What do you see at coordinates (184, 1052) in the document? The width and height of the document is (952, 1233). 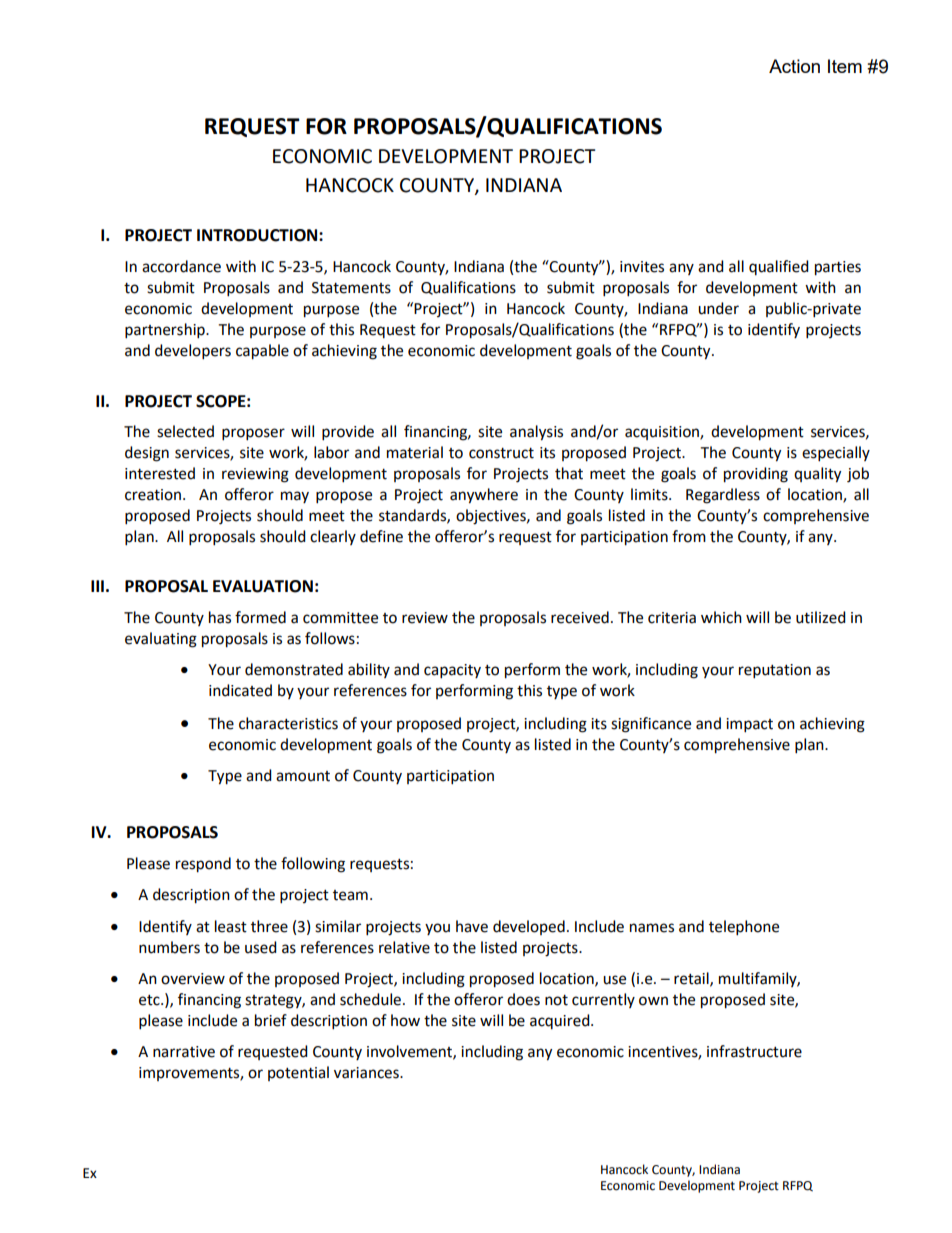 I see `narrative` at bounding box center [184, 1052].
